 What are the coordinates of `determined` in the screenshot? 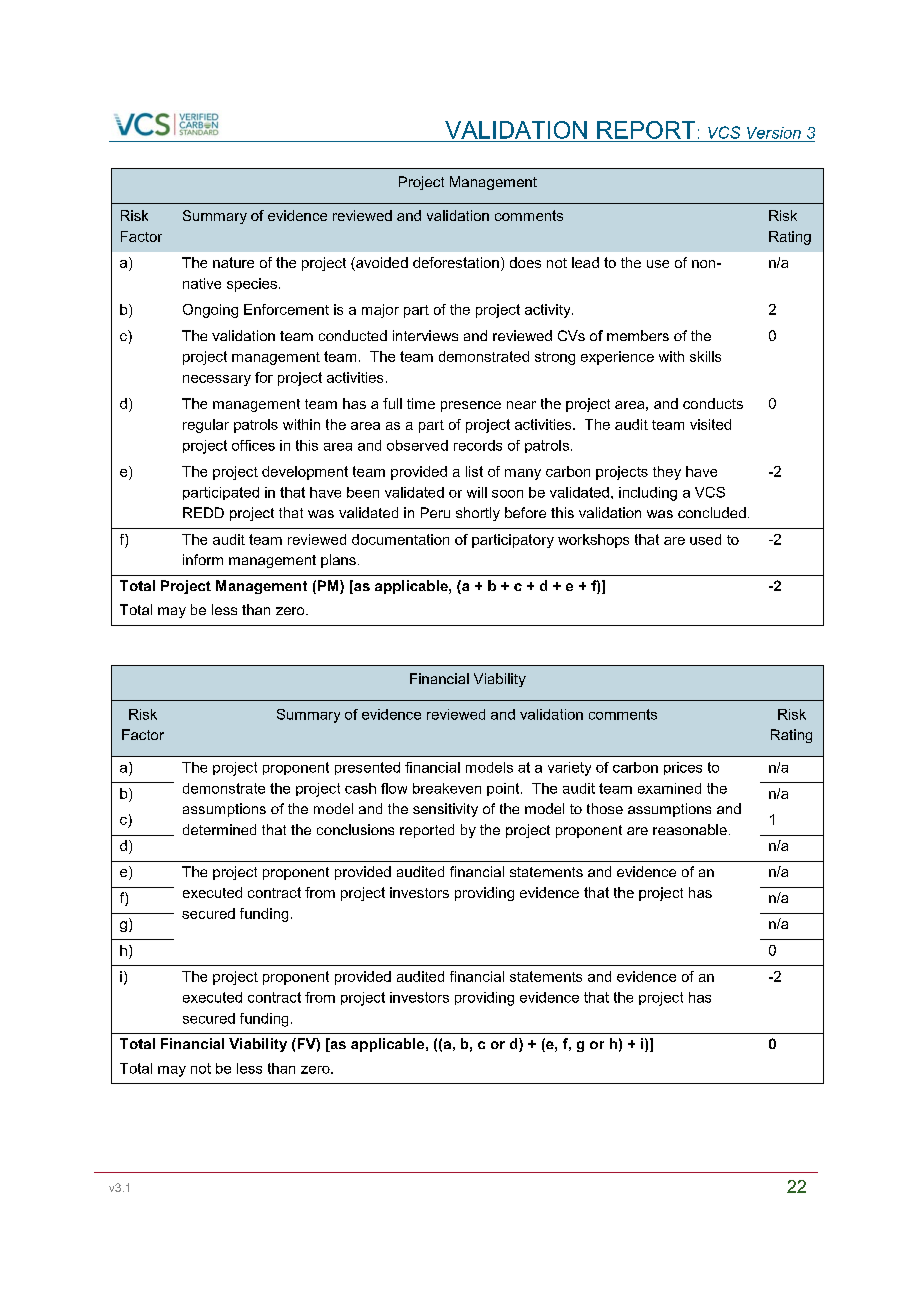 It's located at (219, 829).
